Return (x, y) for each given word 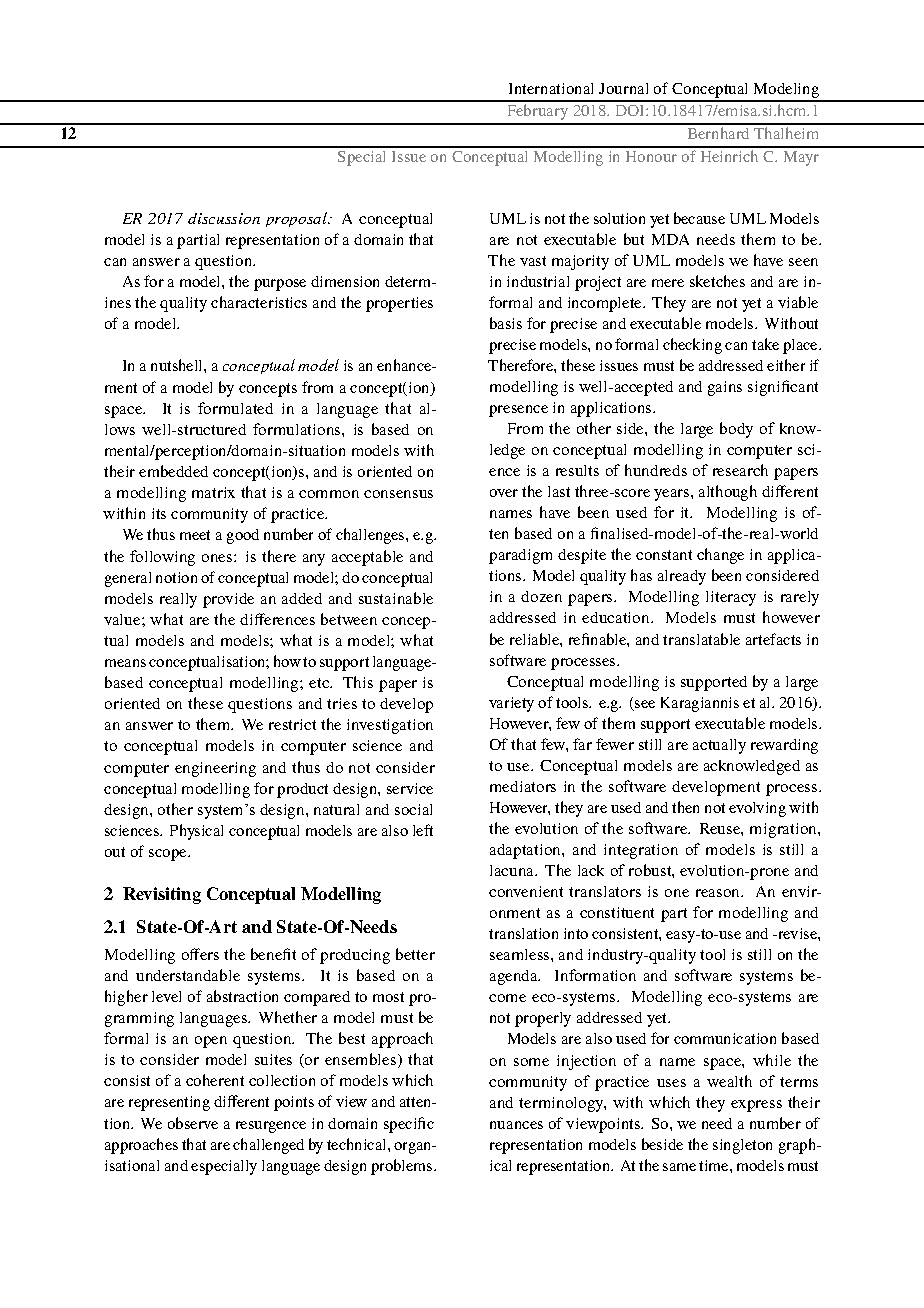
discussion (224, 218)
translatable (701, 639)
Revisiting (162, 895)
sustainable (396, 598)
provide (228, 600)
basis (506, 323)
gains (725, 388)
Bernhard (718, 133)
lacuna (513, 870)
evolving (757, 809)
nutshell (178, 365)
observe (193, 1123)
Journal (623, 88)
